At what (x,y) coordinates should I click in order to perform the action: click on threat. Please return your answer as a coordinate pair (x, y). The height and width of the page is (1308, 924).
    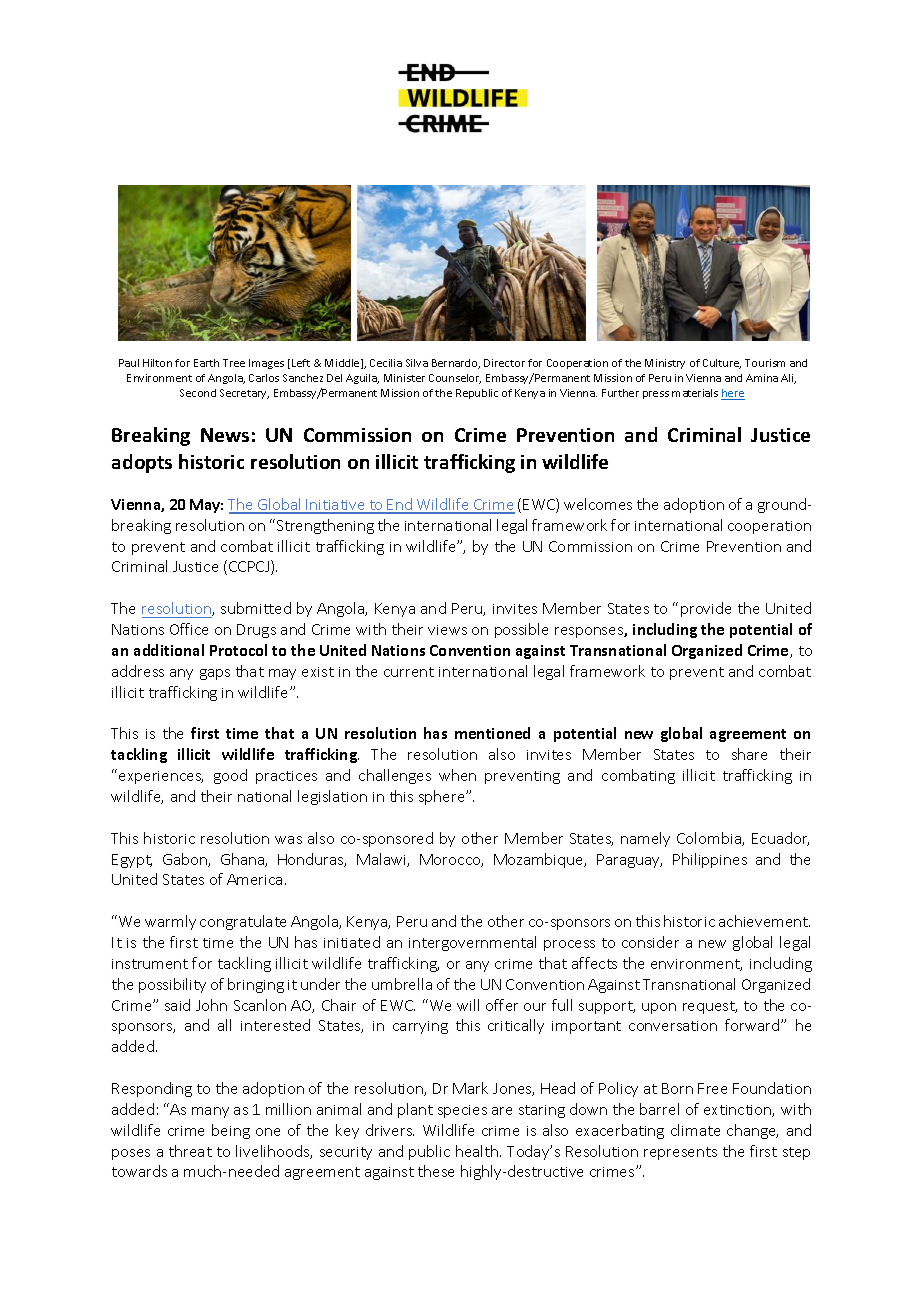
    Looking at the image, I should click on (190, 1151).
